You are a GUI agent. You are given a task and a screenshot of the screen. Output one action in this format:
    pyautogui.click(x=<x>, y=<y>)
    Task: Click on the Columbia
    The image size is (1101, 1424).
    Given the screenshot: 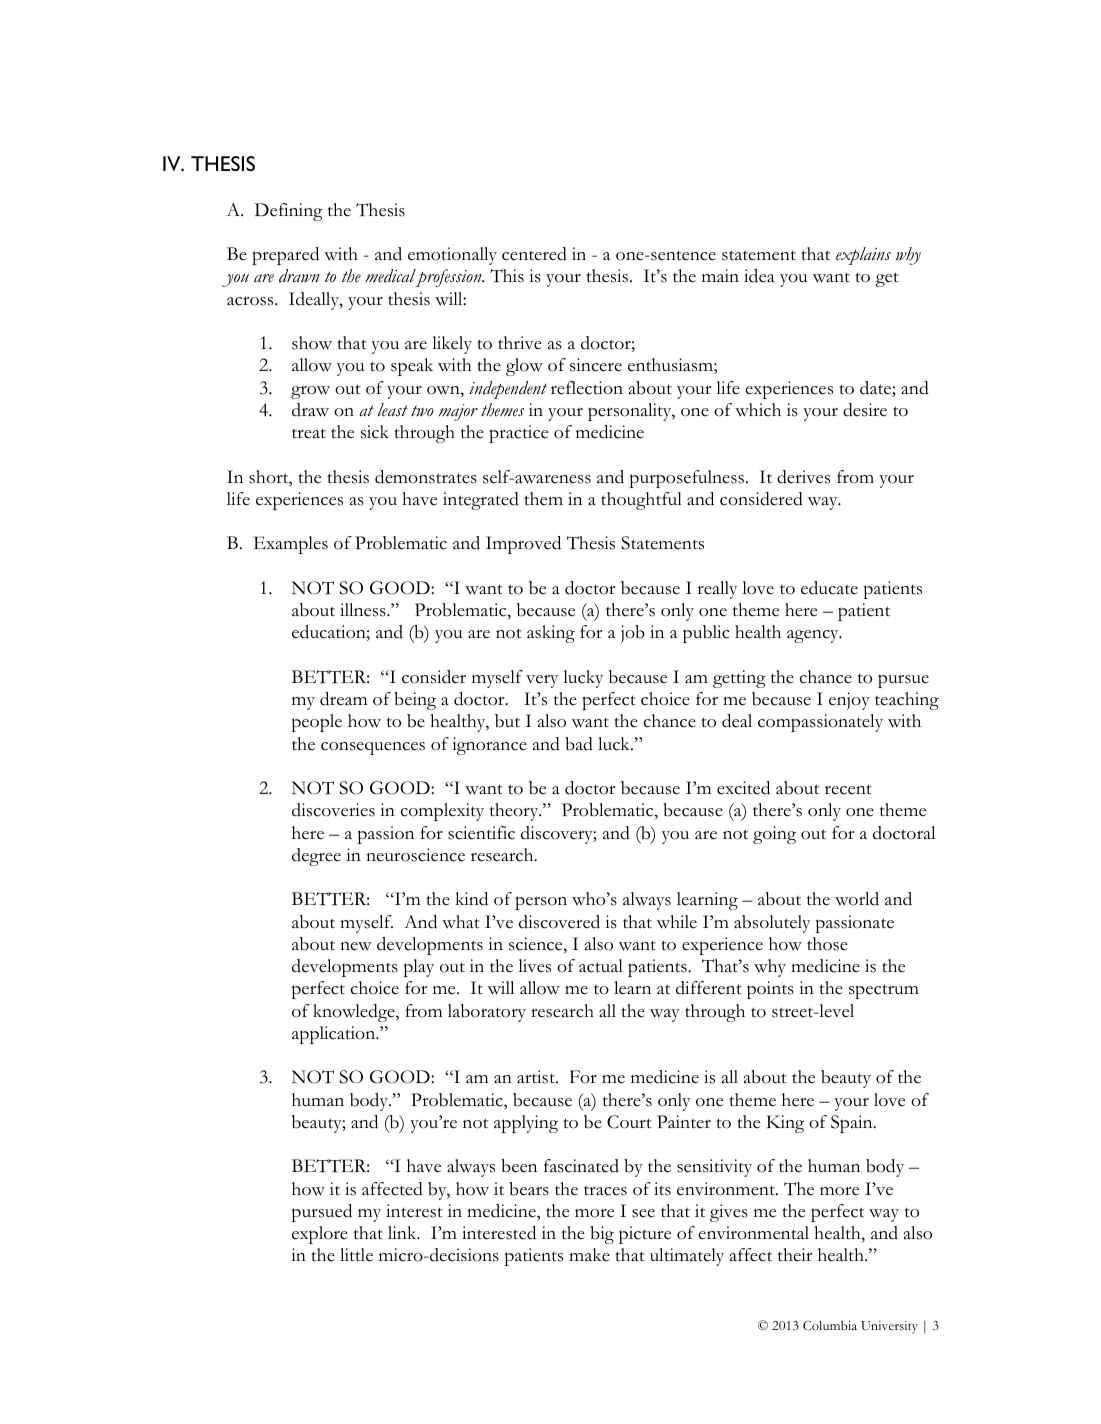 What is the action you would take?
    pyautogui.click(x=830, y=1325)
